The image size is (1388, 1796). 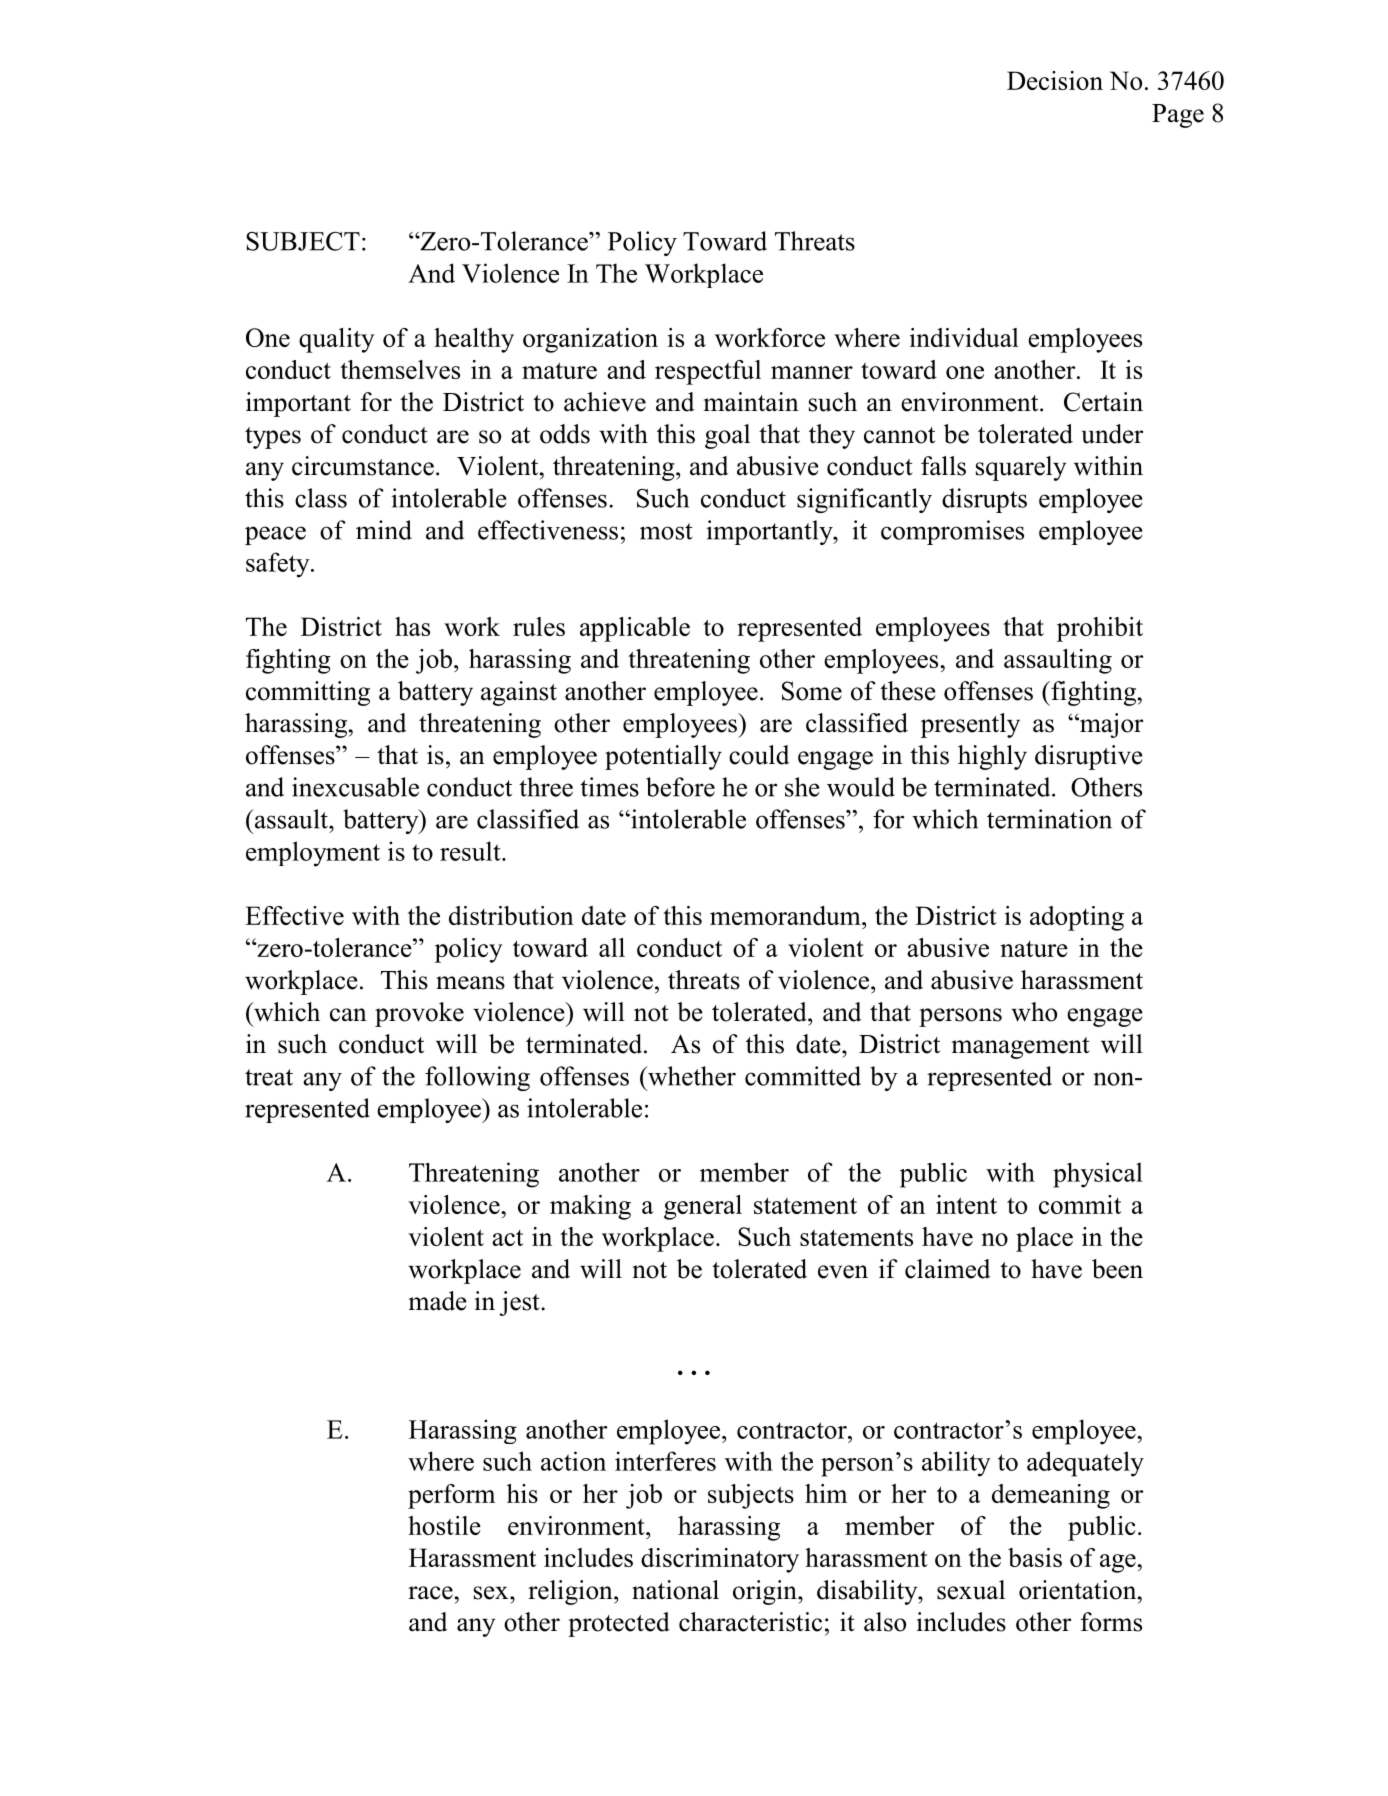 I want to click on squarely, so click(x=1021, y=468).
